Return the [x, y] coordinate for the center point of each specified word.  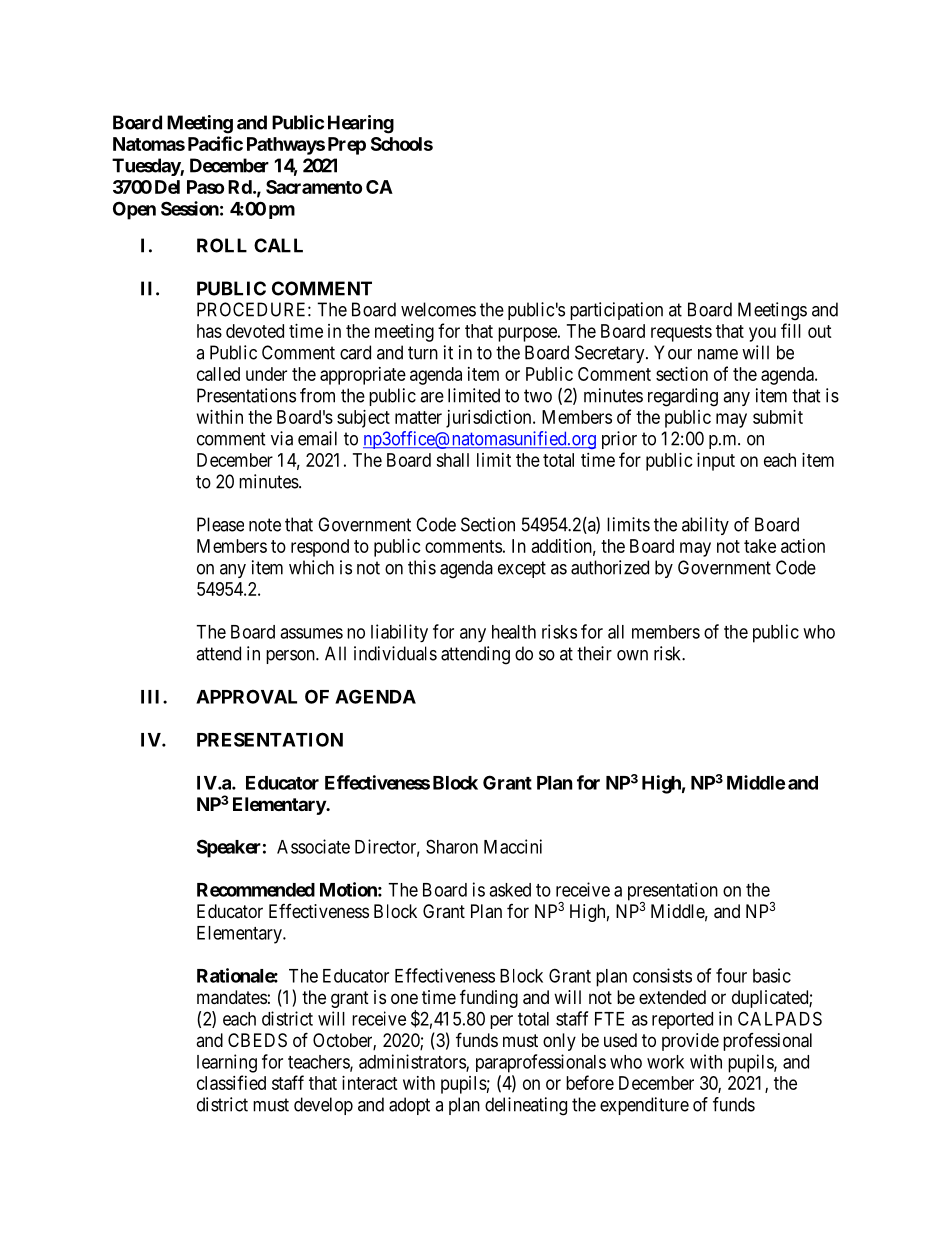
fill [791, 330]
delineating [526, 1106]
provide [690, 1042]
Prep [347, 146]
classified [231, 1082]
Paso [205, 187]
